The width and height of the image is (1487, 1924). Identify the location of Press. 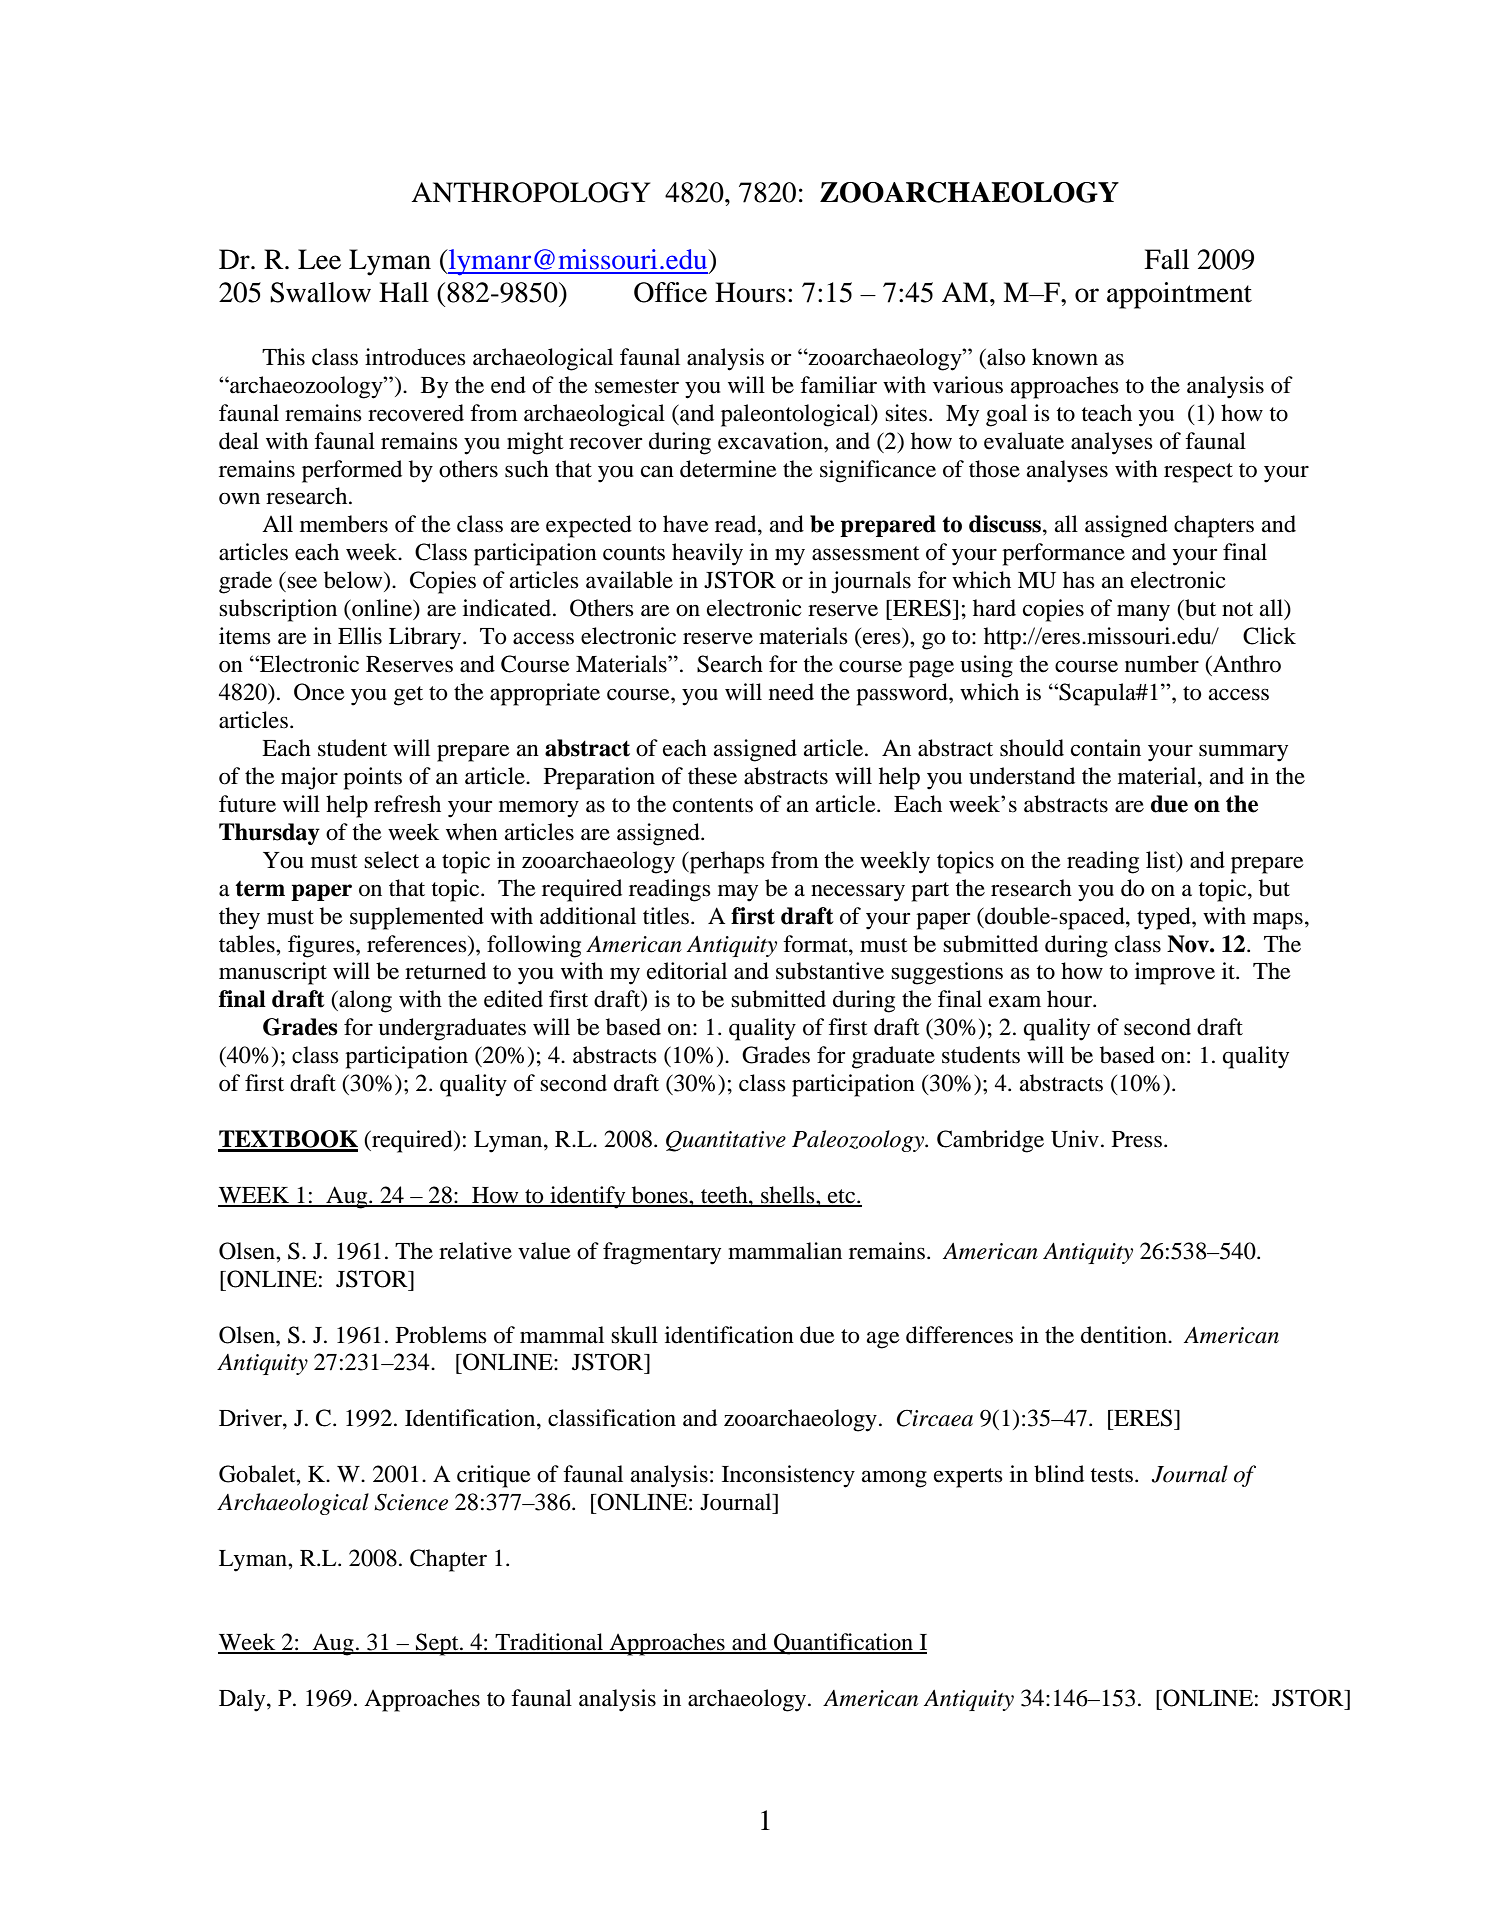
(1137, 1139).
